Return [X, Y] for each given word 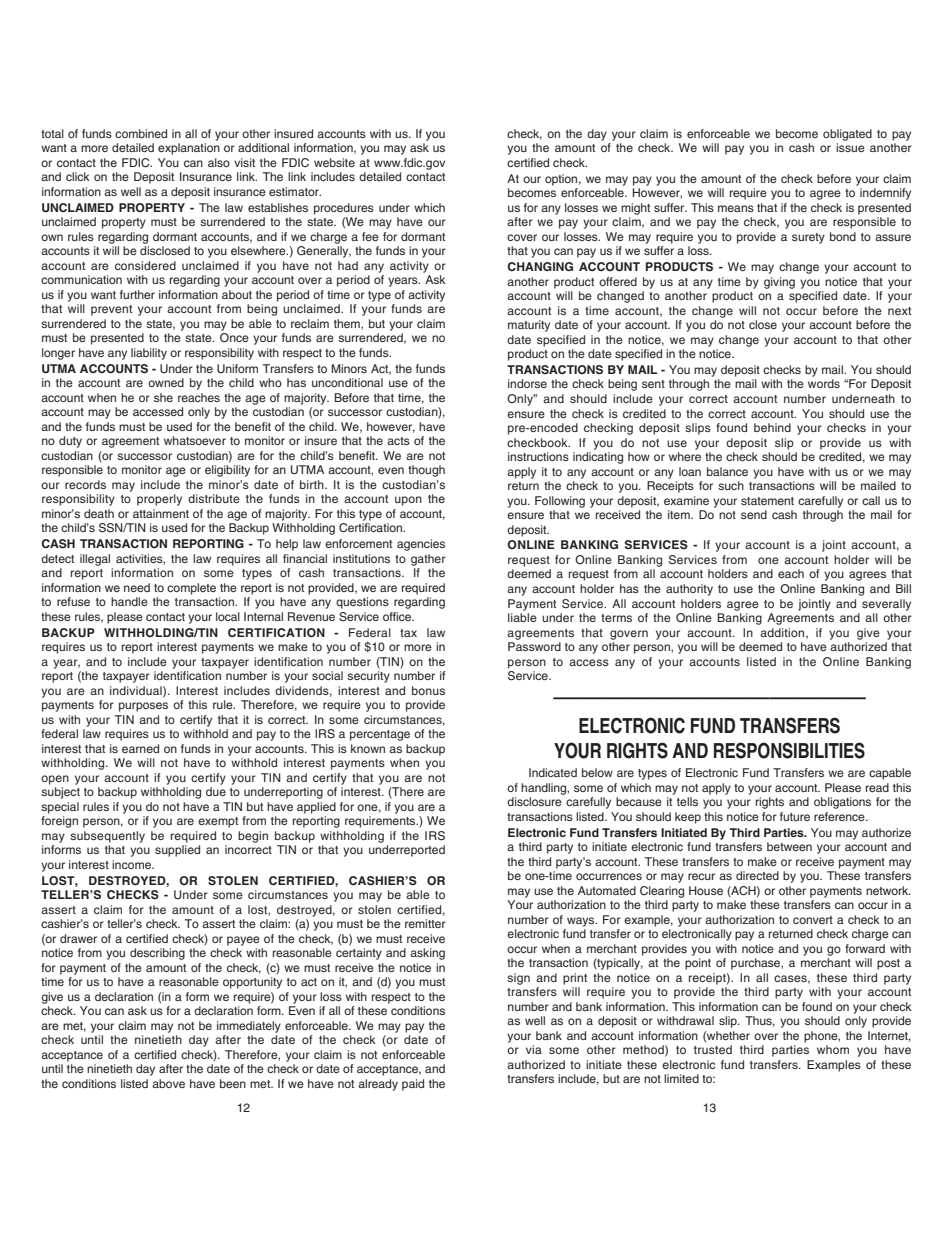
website [334, 162]
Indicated [553, 772]
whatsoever [195, 440]
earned [140, 748]
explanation [189, 149]
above [168, 1083]
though [426, 471]
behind [772, 427]
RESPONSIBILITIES [789, 750]
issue [850, 147]
